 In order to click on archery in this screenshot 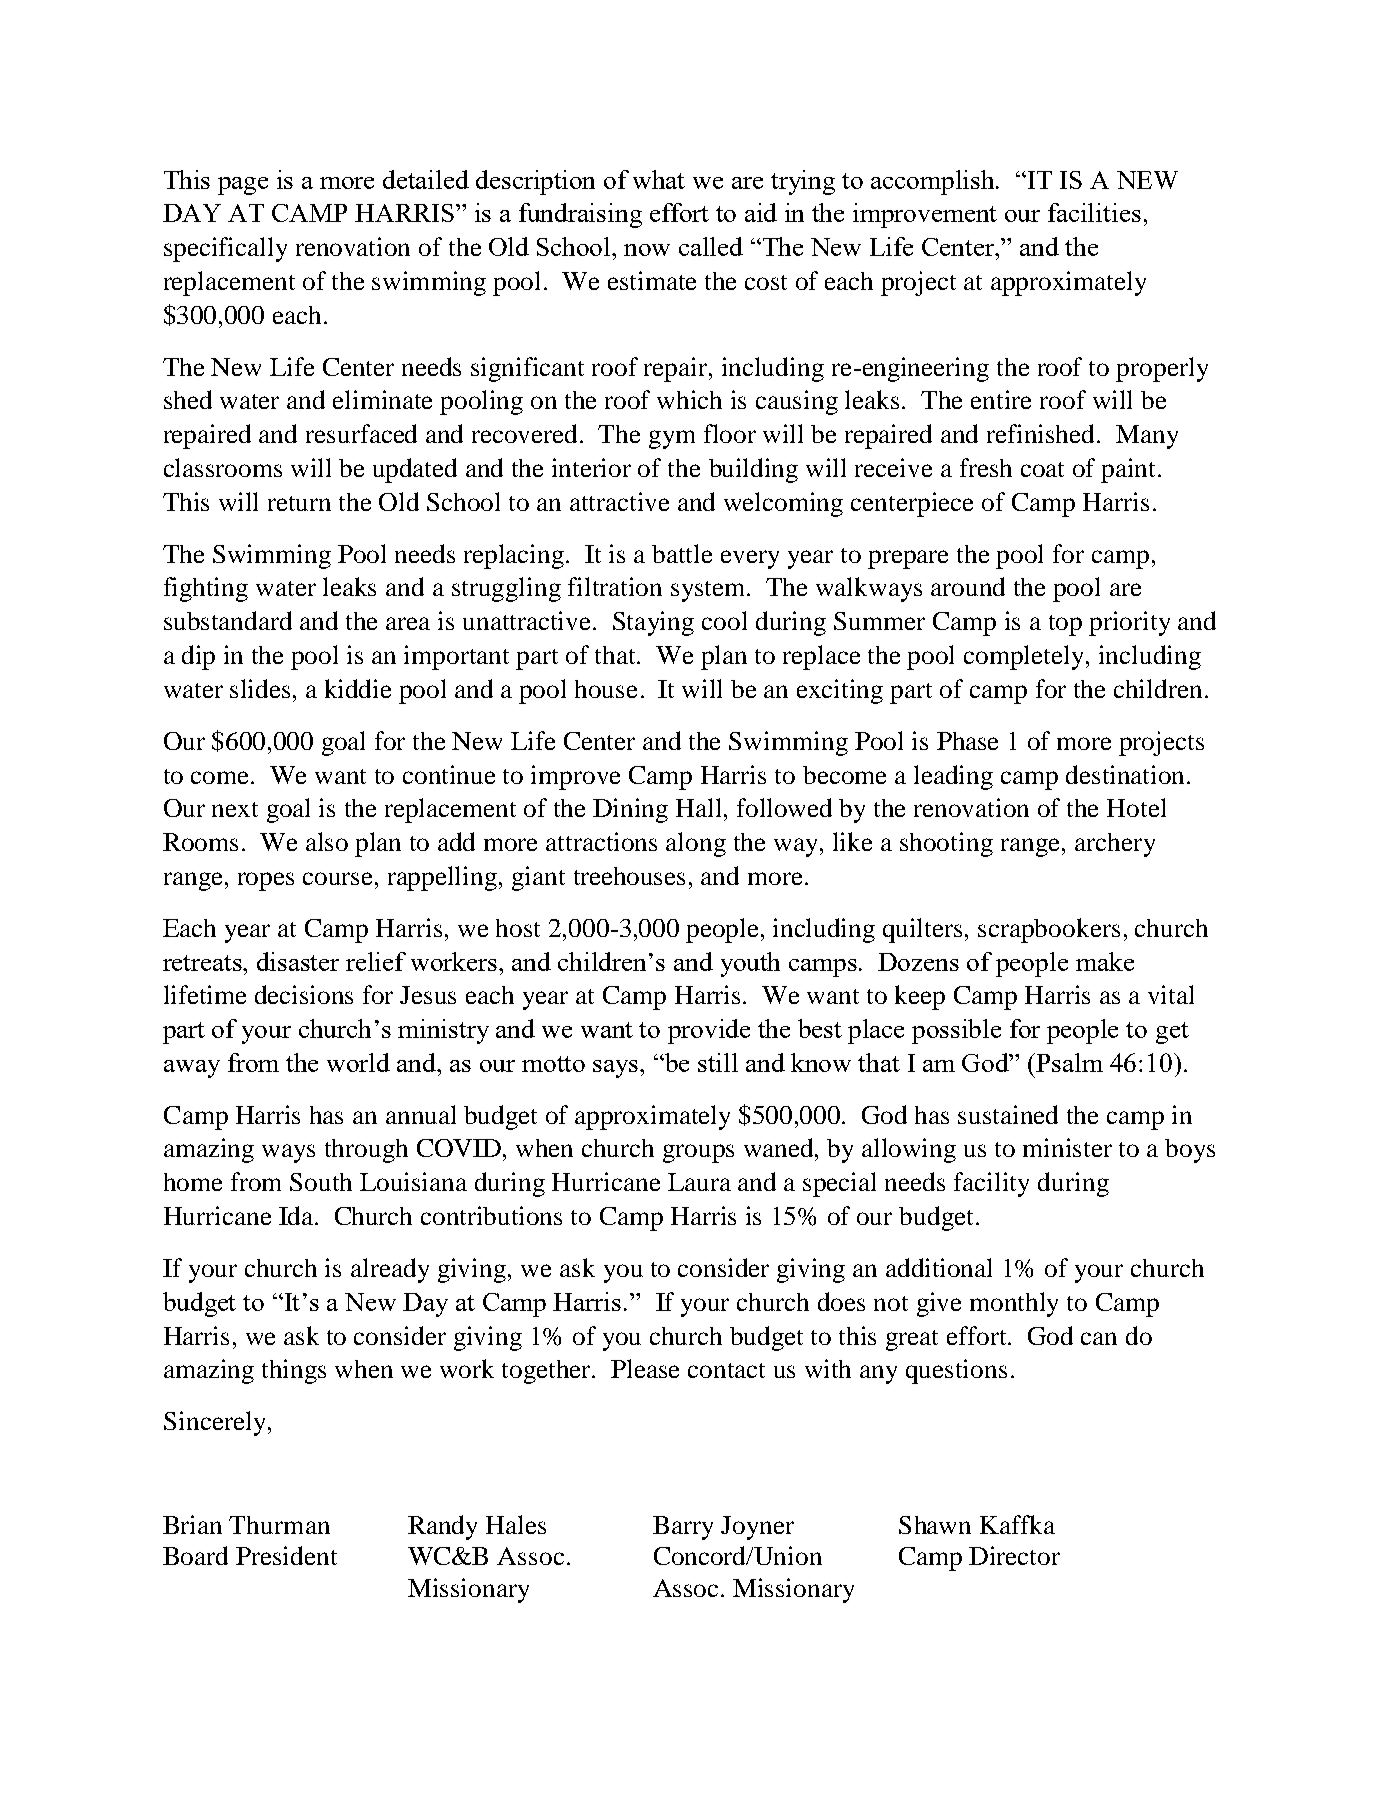, I will do `click(1115, 845)`.
